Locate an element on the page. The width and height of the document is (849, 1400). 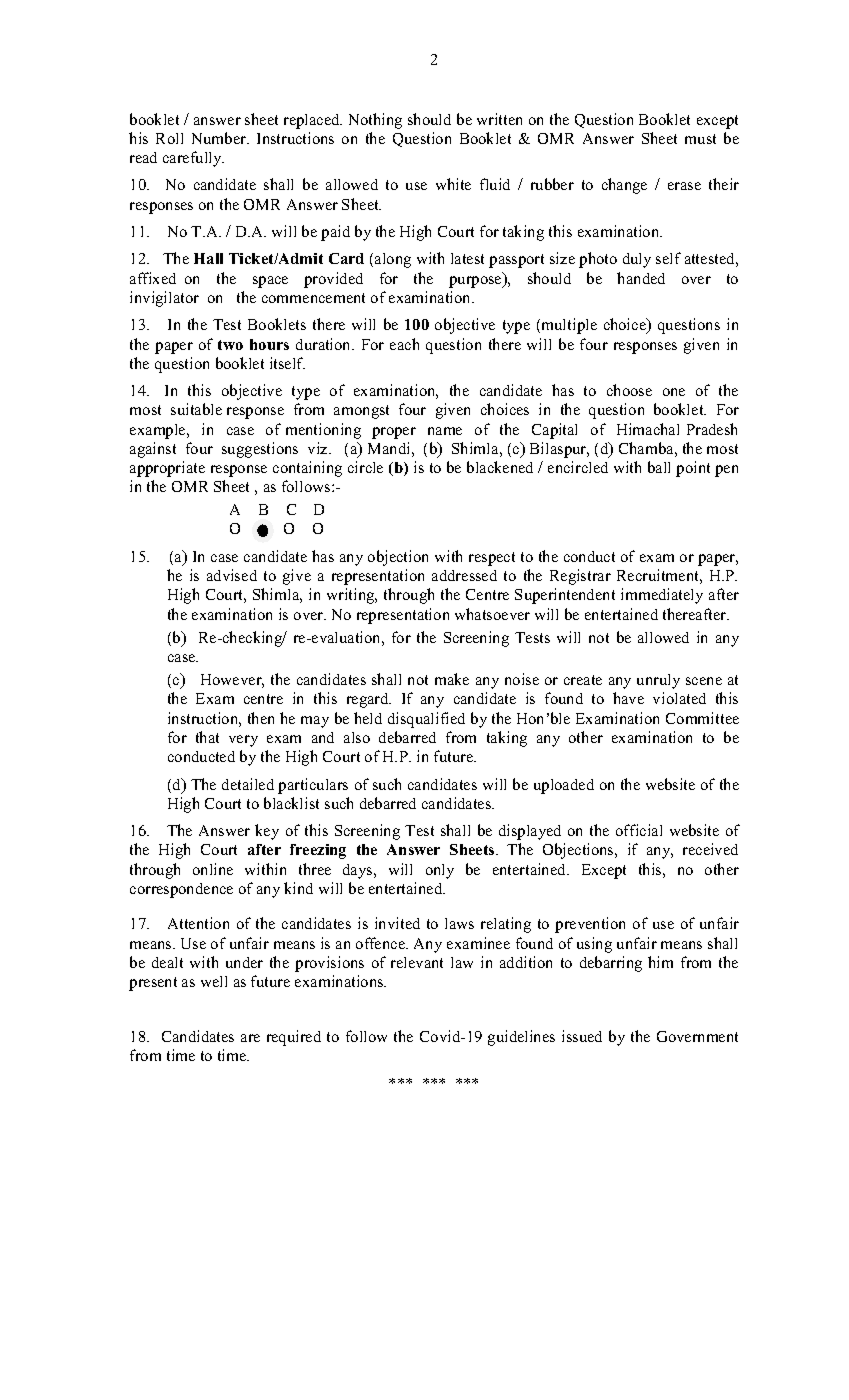
advised is located at coordinates (232, 575).
